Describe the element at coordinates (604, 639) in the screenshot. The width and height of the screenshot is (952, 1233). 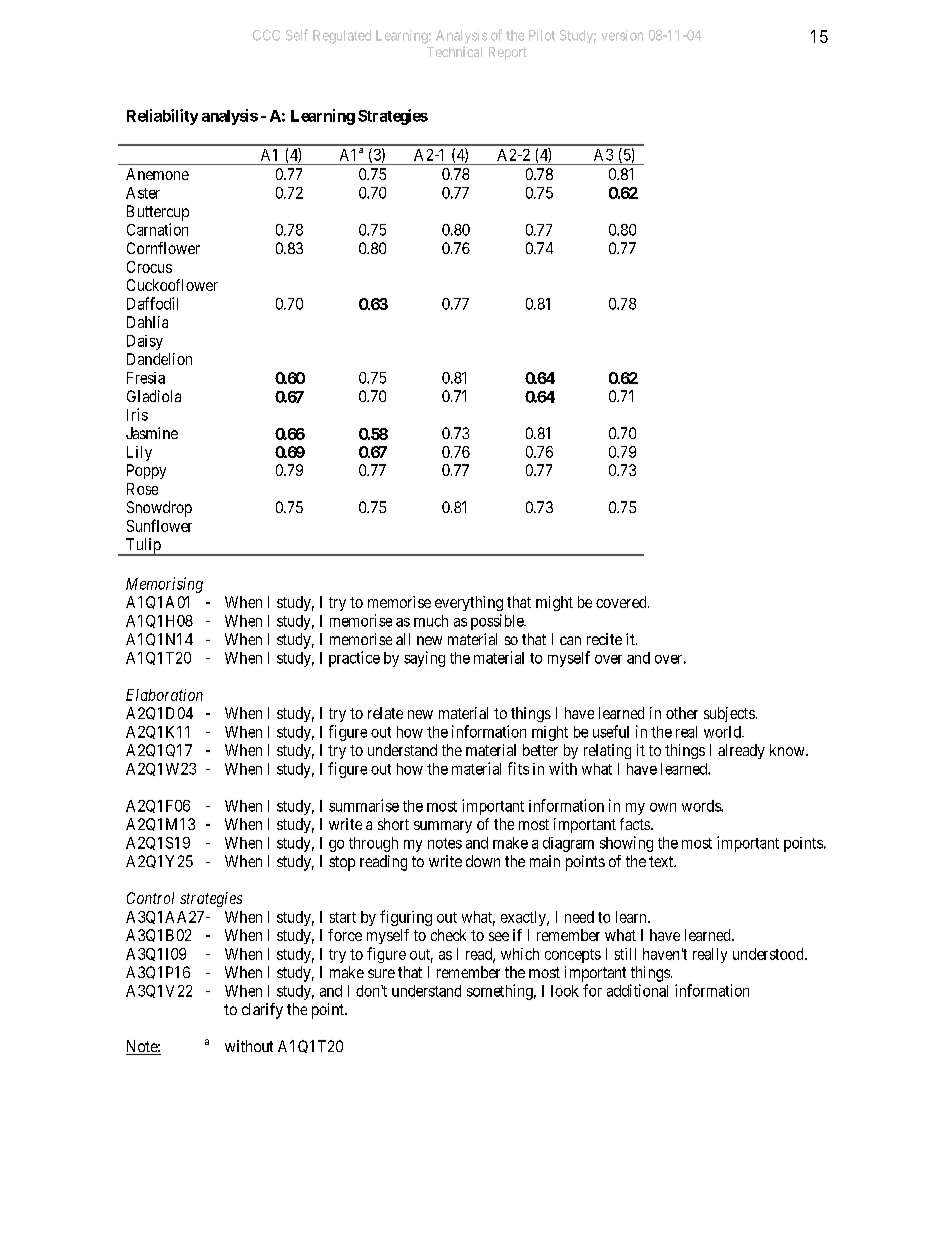
I see `recite` at that location.
